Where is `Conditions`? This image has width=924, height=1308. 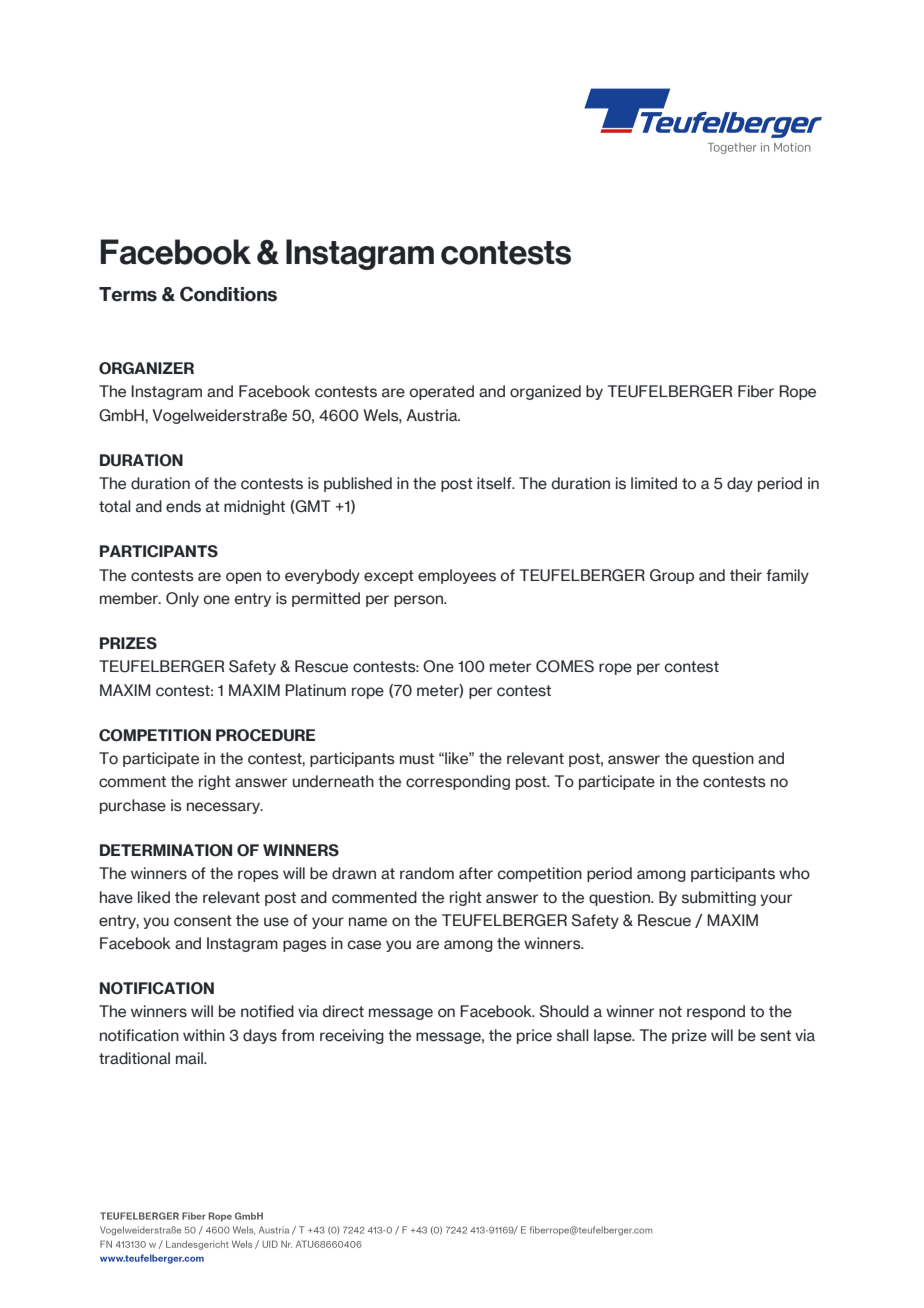 Conditions is located at coordinates (228, 294).
